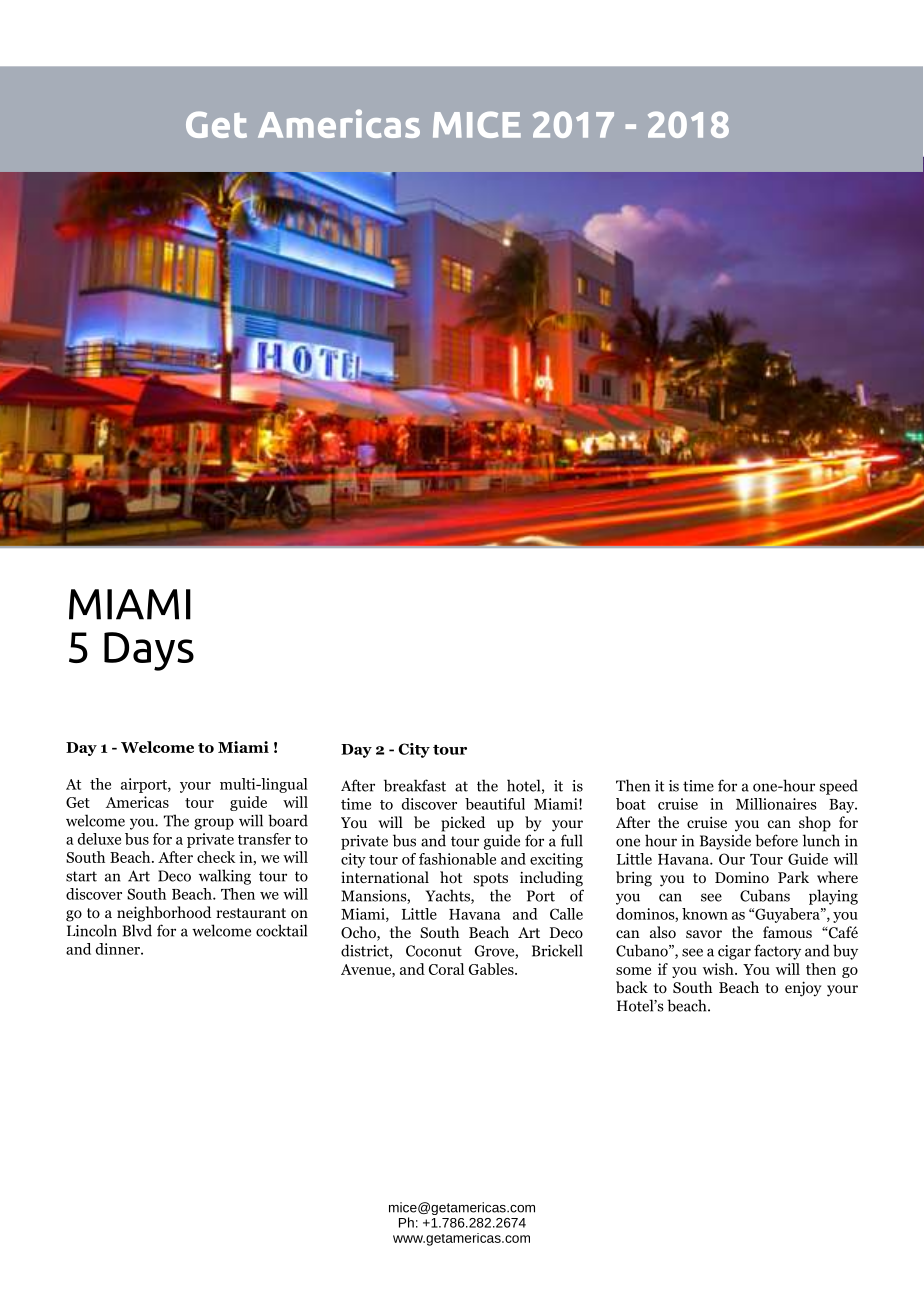 The height and width of the screenshot is (1308, 924). I want to click on picked, so click(463, 824).
